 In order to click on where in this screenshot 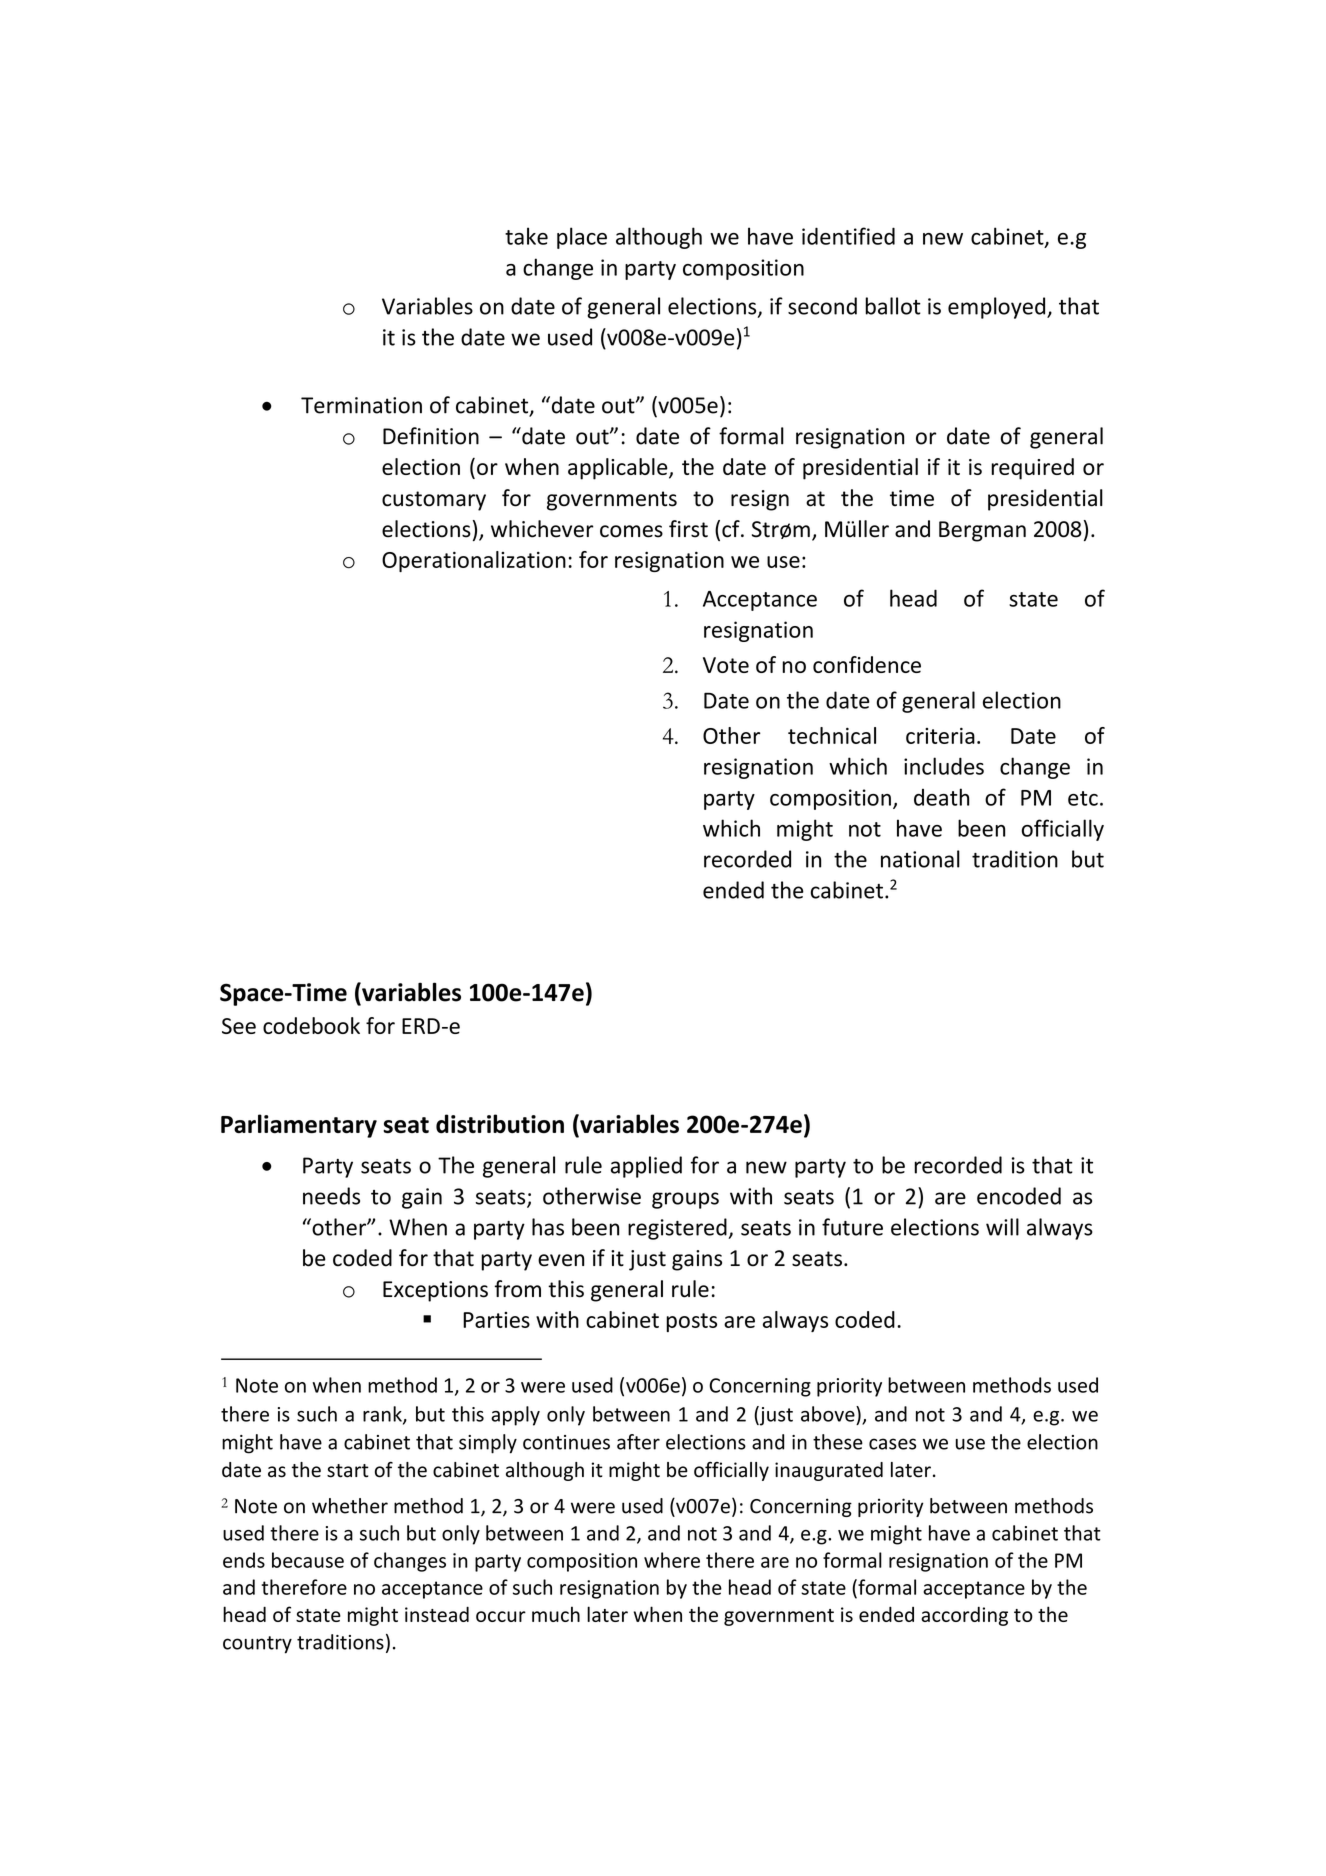, I will do `click(672, 1560)`.
